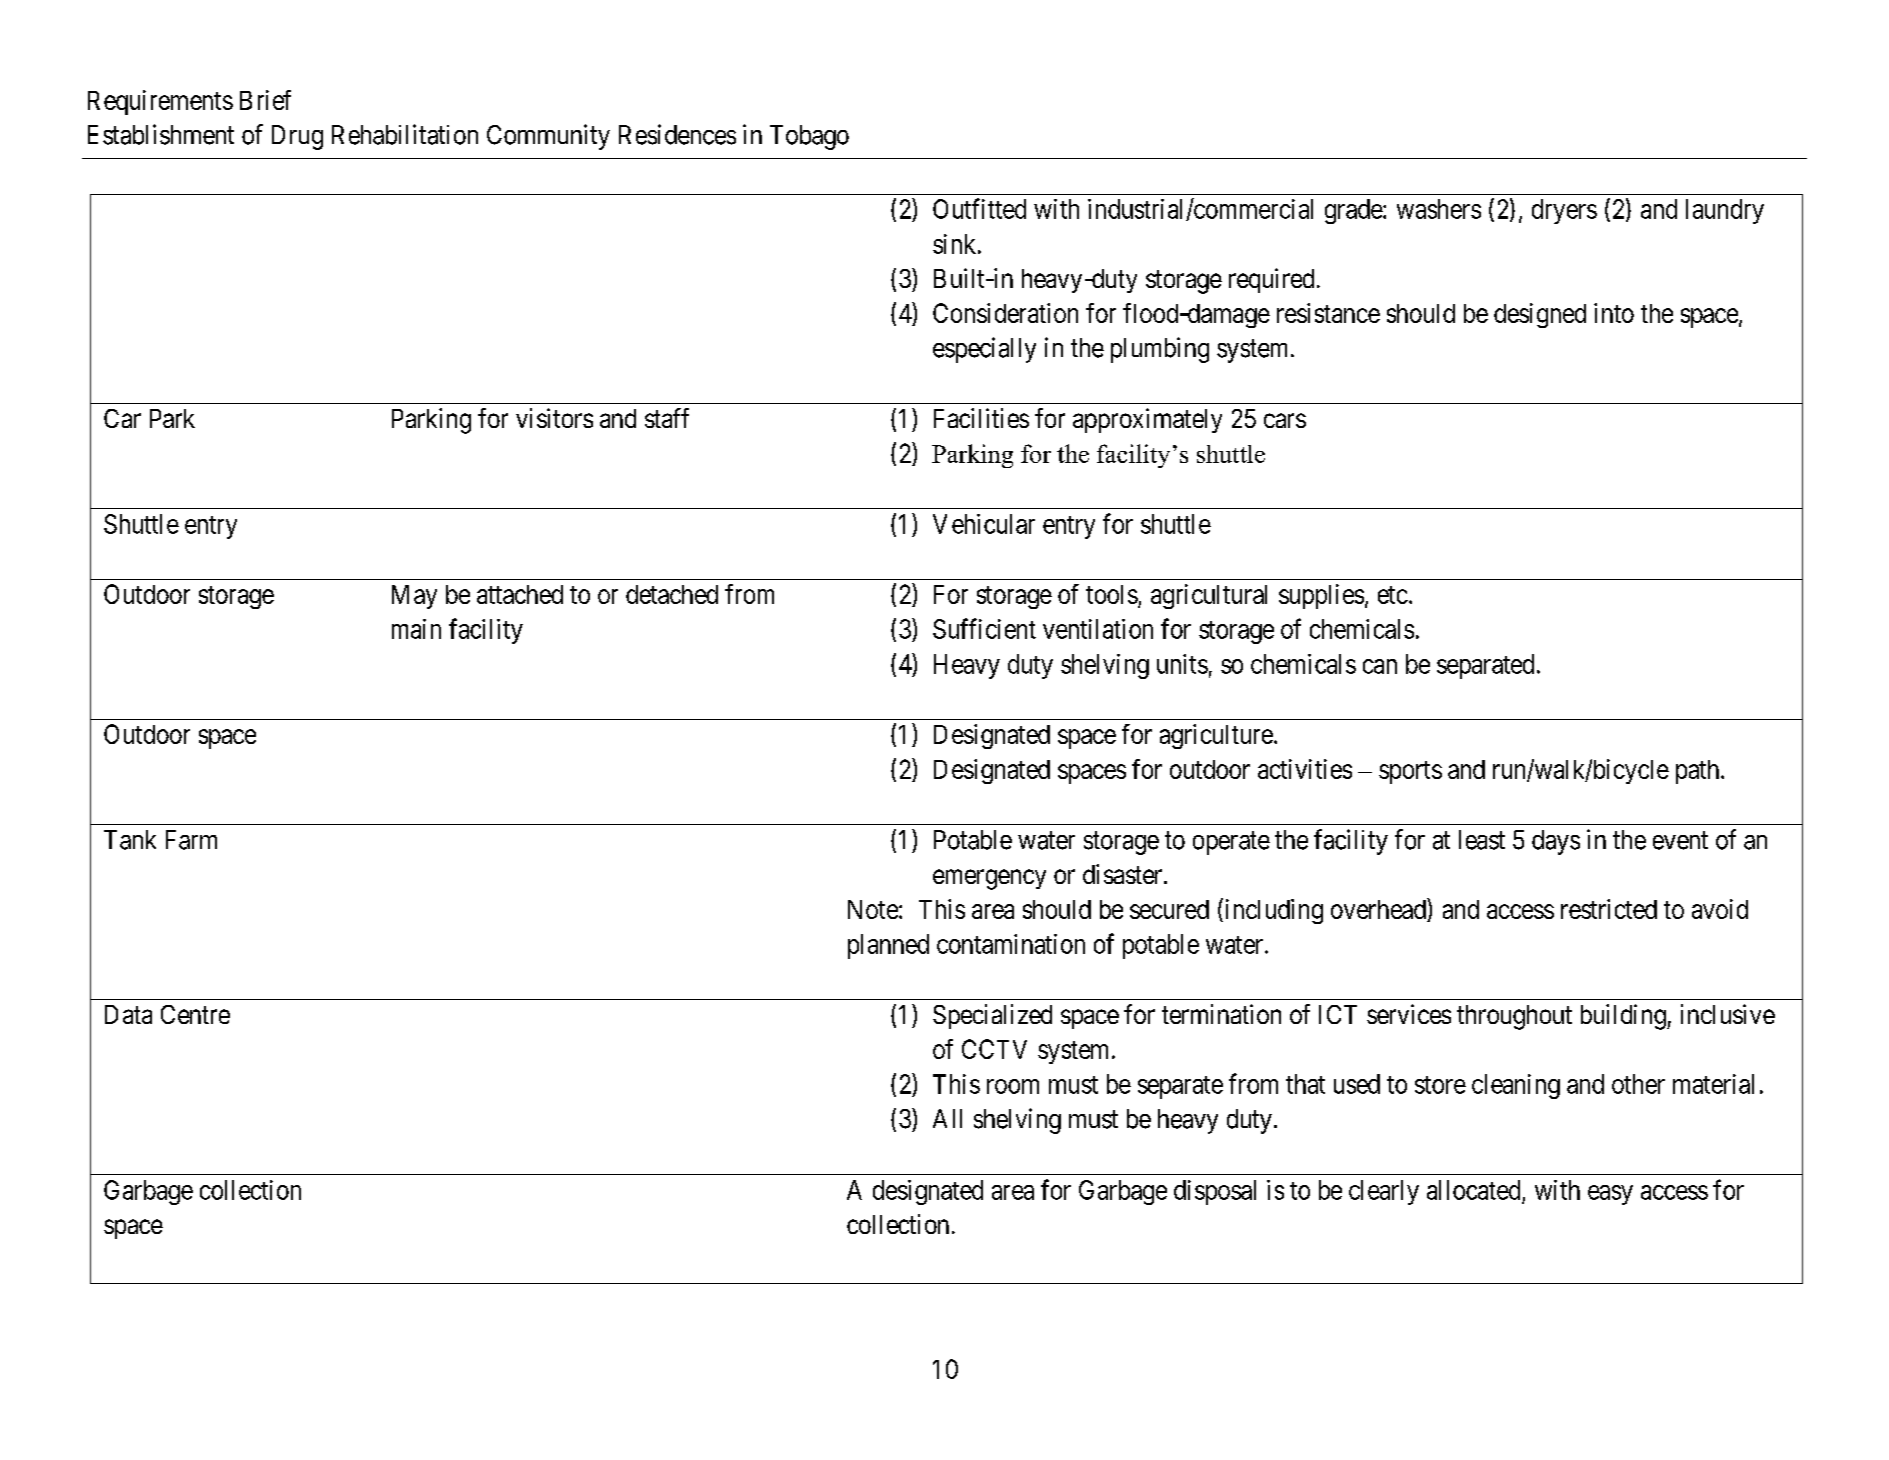 This image has width=1889, height=1460. Describe the element at coordinates (191, 840) in the image. I see `Farm` at that location.
